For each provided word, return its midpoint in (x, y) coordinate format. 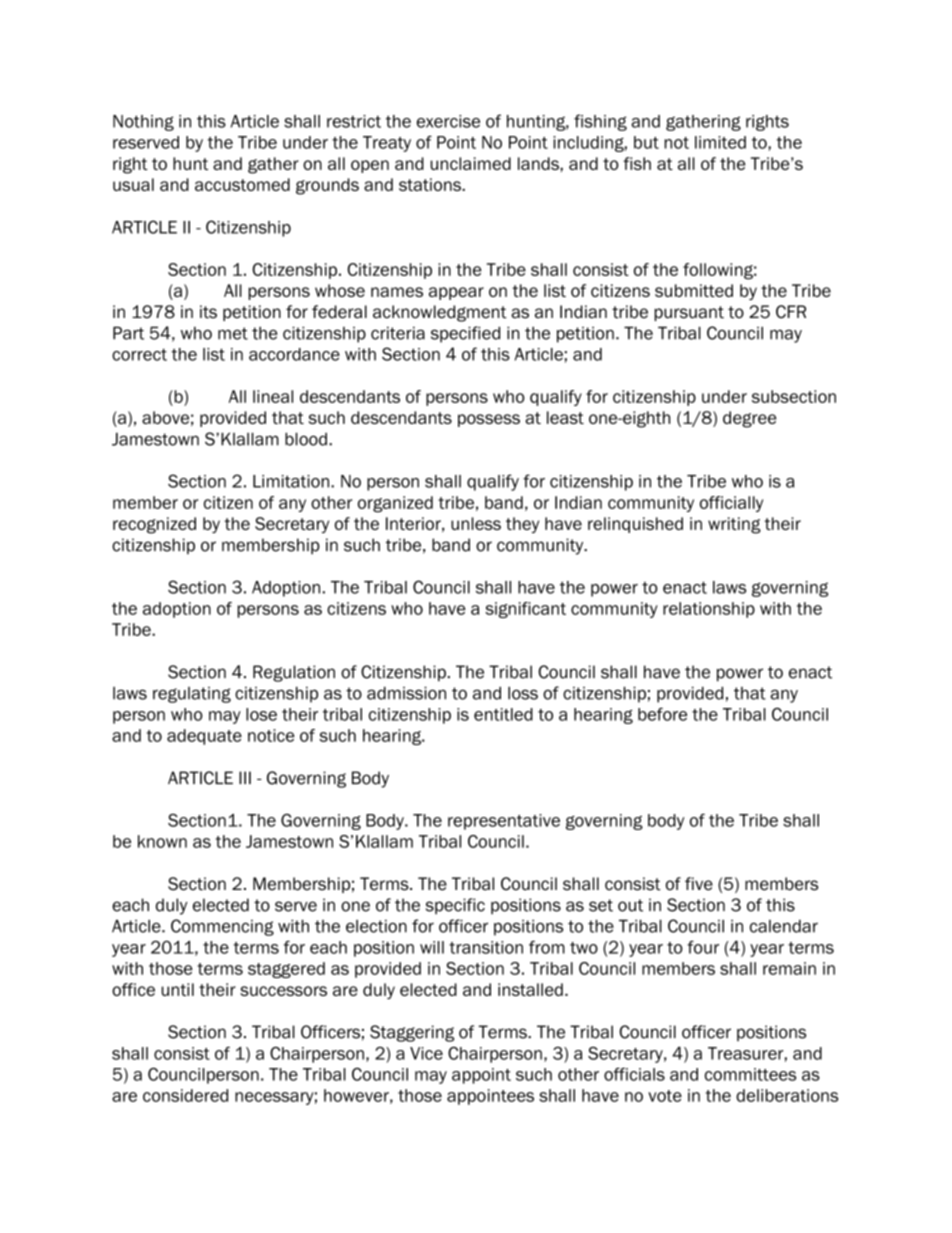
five (699, 884)
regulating (192, 695)
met (233, 333)
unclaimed (470, 163)
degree (749, 419)
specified (465, 334)
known (162, 841)
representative (504, 822)
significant (525, 610)
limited (720, 142)
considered (185, 1095)
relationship (709, 610)
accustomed (242, 184)
